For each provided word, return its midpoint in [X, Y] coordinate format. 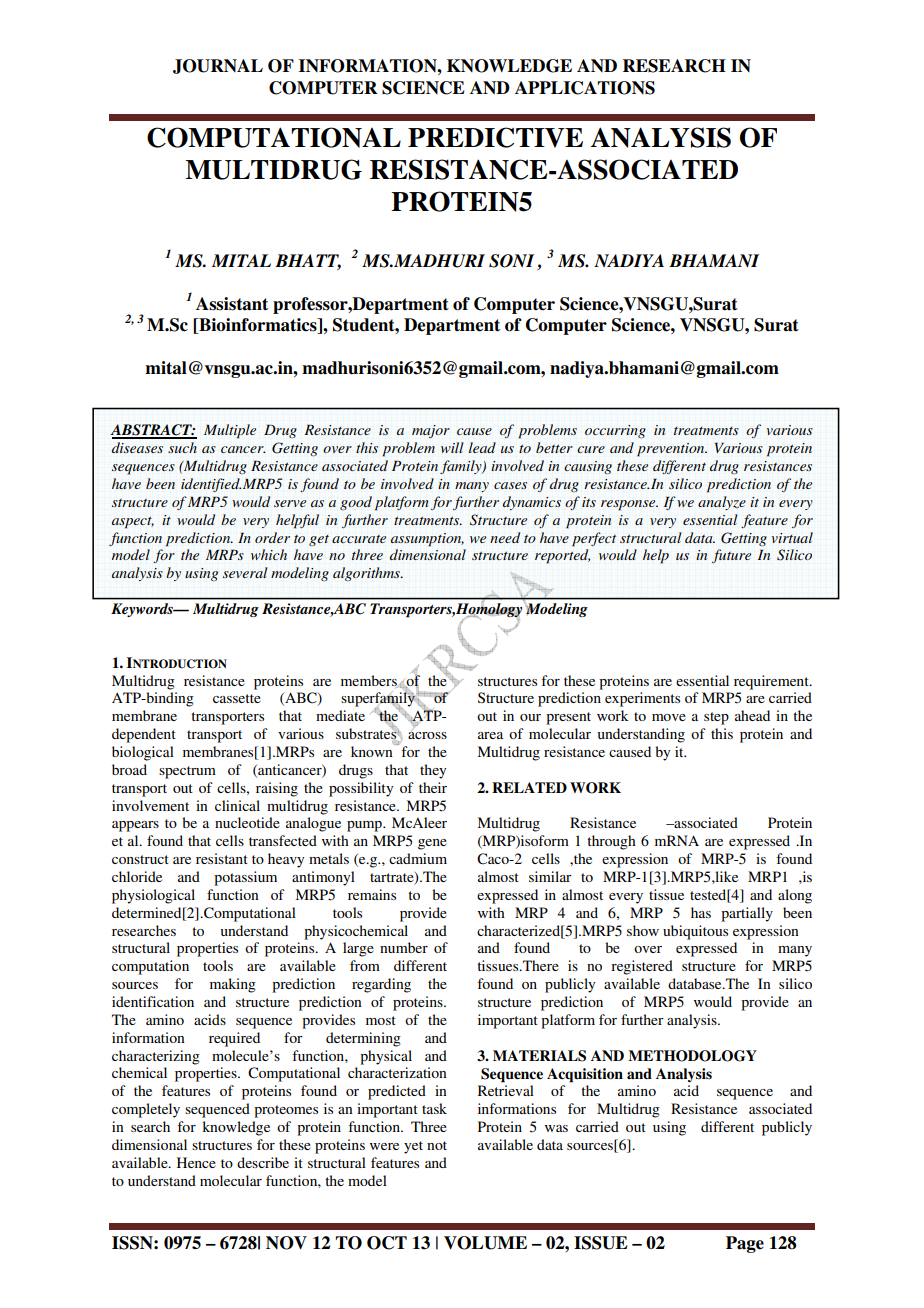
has [701, 912]
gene [432, 844]
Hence [196, 1162]
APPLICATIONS [585, 88]
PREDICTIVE [495, 137]
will [452, 447]
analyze [722, 503]
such [182, 447]
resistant [222, 858]
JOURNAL [218, 66]
